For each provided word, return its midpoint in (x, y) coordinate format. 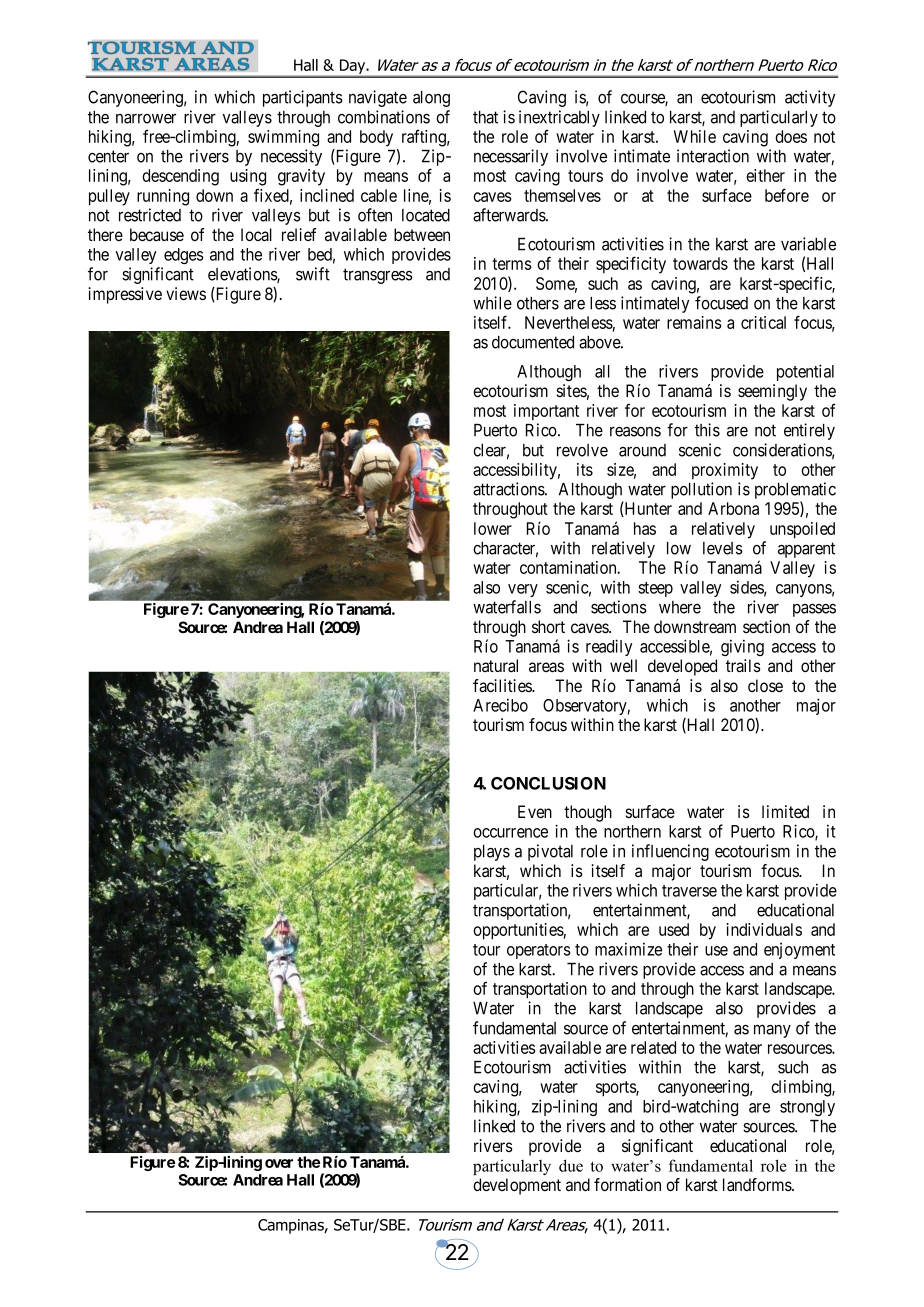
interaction (713, 156)
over (279, 1163)
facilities (503, 686)
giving (742, 647)
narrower (146, 119)
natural (496, 665)
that (485, 117)
